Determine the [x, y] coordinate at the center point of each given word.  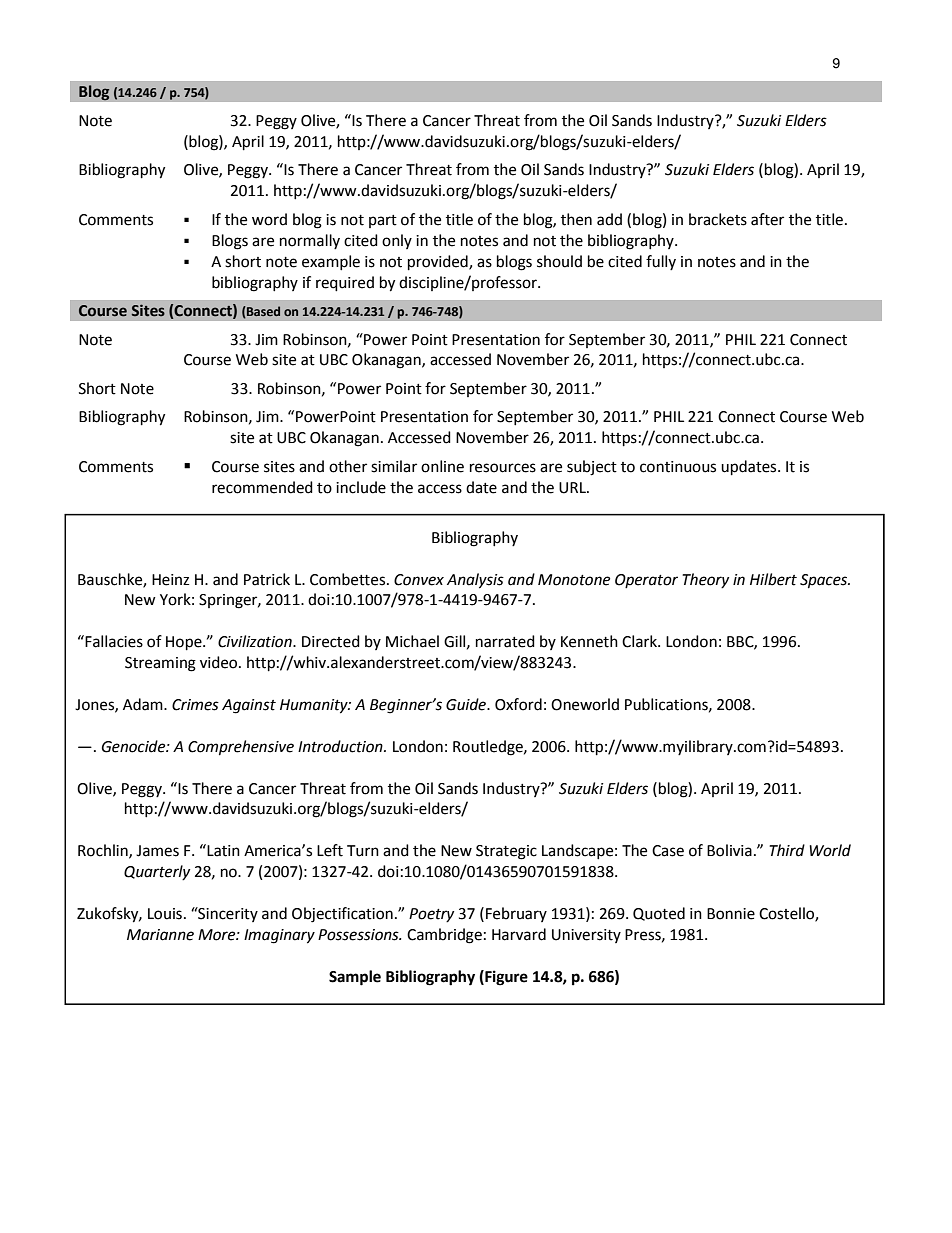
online [442, 466]
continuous [678, 467]
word [269, 219]
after [767, 219]
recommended [262, 487]
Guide [467, 704]
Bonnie [731, 914]
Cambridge [444, 936]
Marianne [160, 935]
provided [439, 263]
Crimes [195, 705]
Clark [640, 641]
